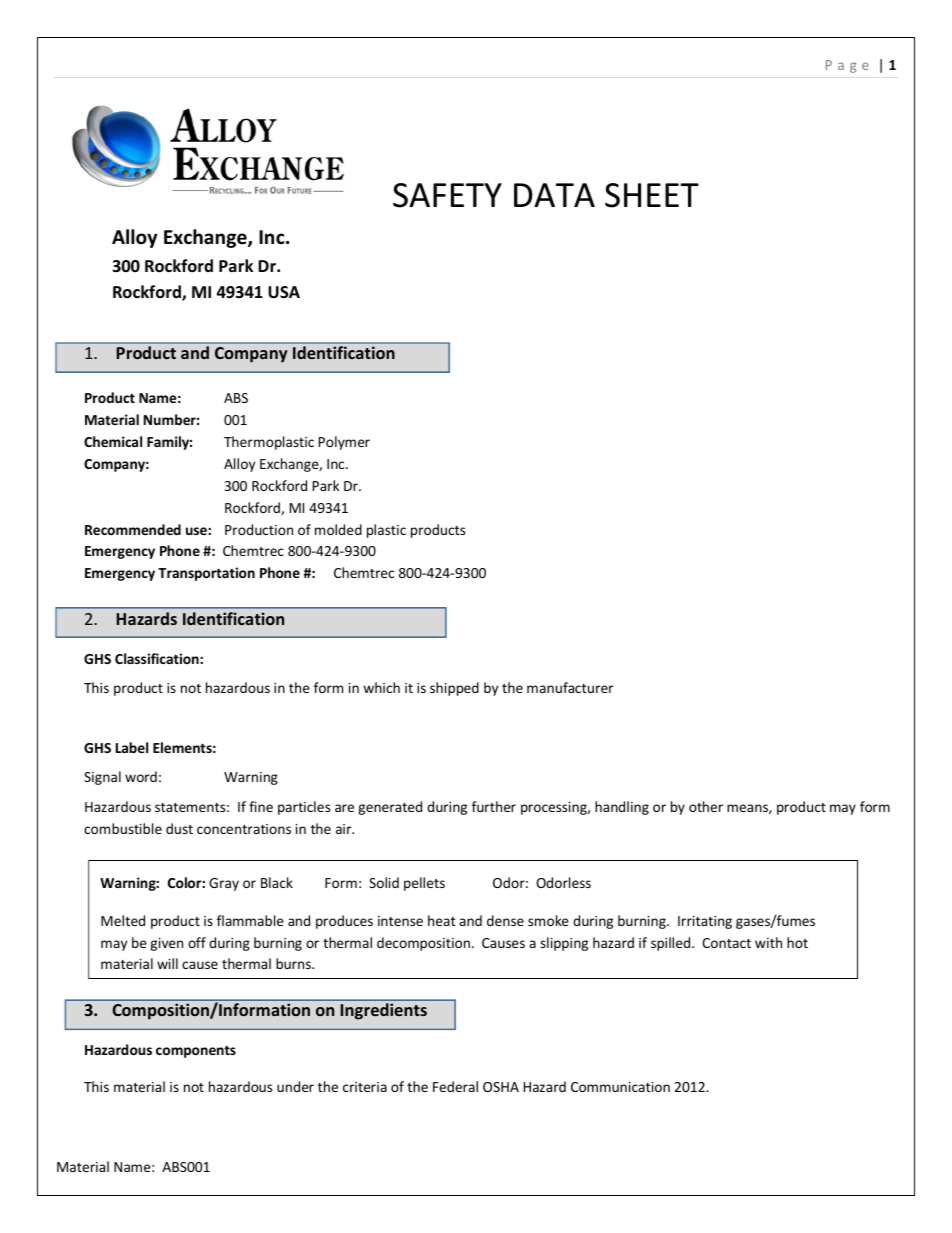 The image size is (952, 1233). I want to click on SHEET, so click(652, 195).
